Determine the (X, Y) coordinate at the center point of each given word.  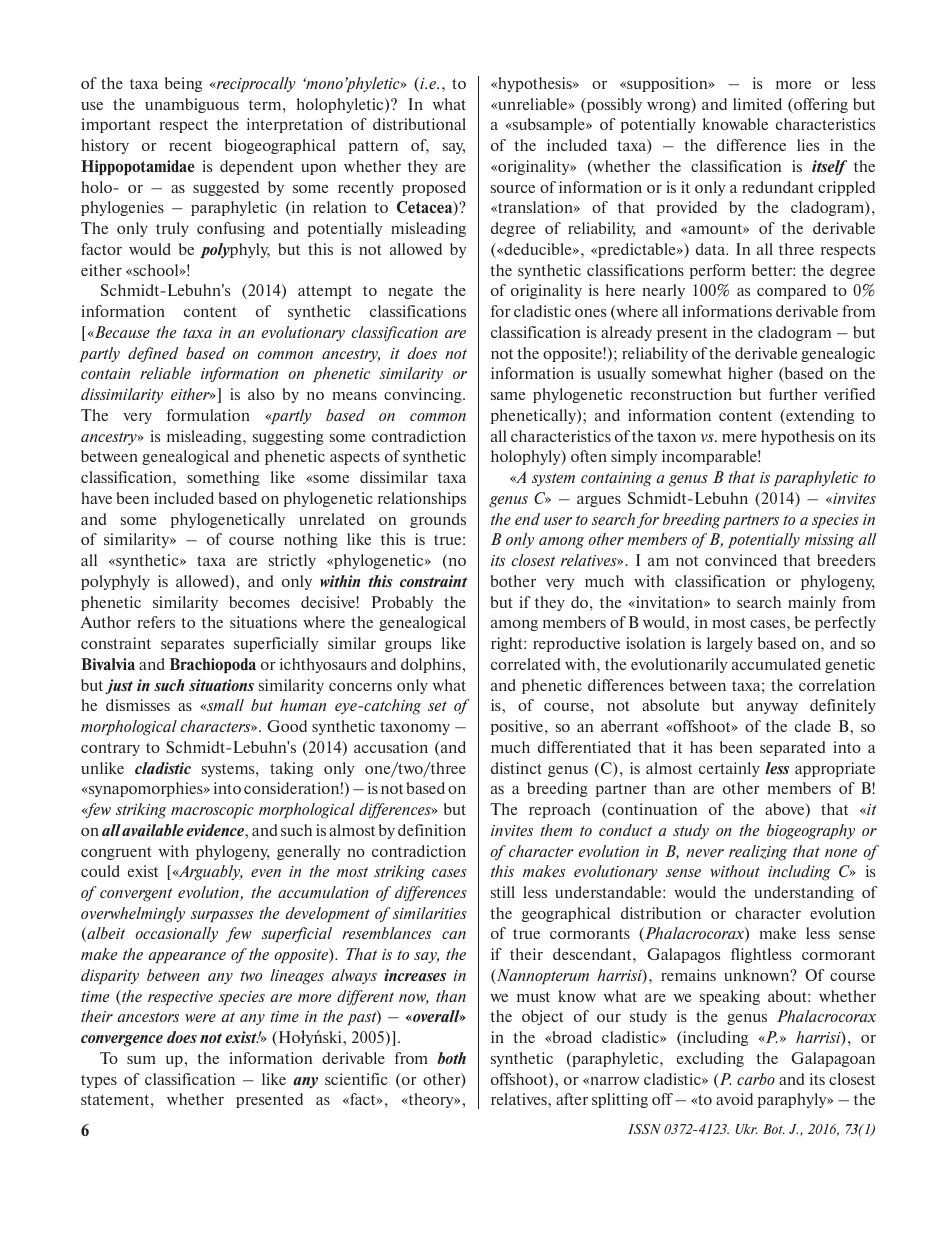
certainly (729, 769)
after (572, 1099)
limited (757, 104)
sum (141, 1060)
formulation (208, 415)
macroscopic (212, 811)
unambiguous (192, 105)
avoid (734, 1099)
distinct (516, 768)
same (508, 396)
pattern (373, 147)
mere (739, 438)
